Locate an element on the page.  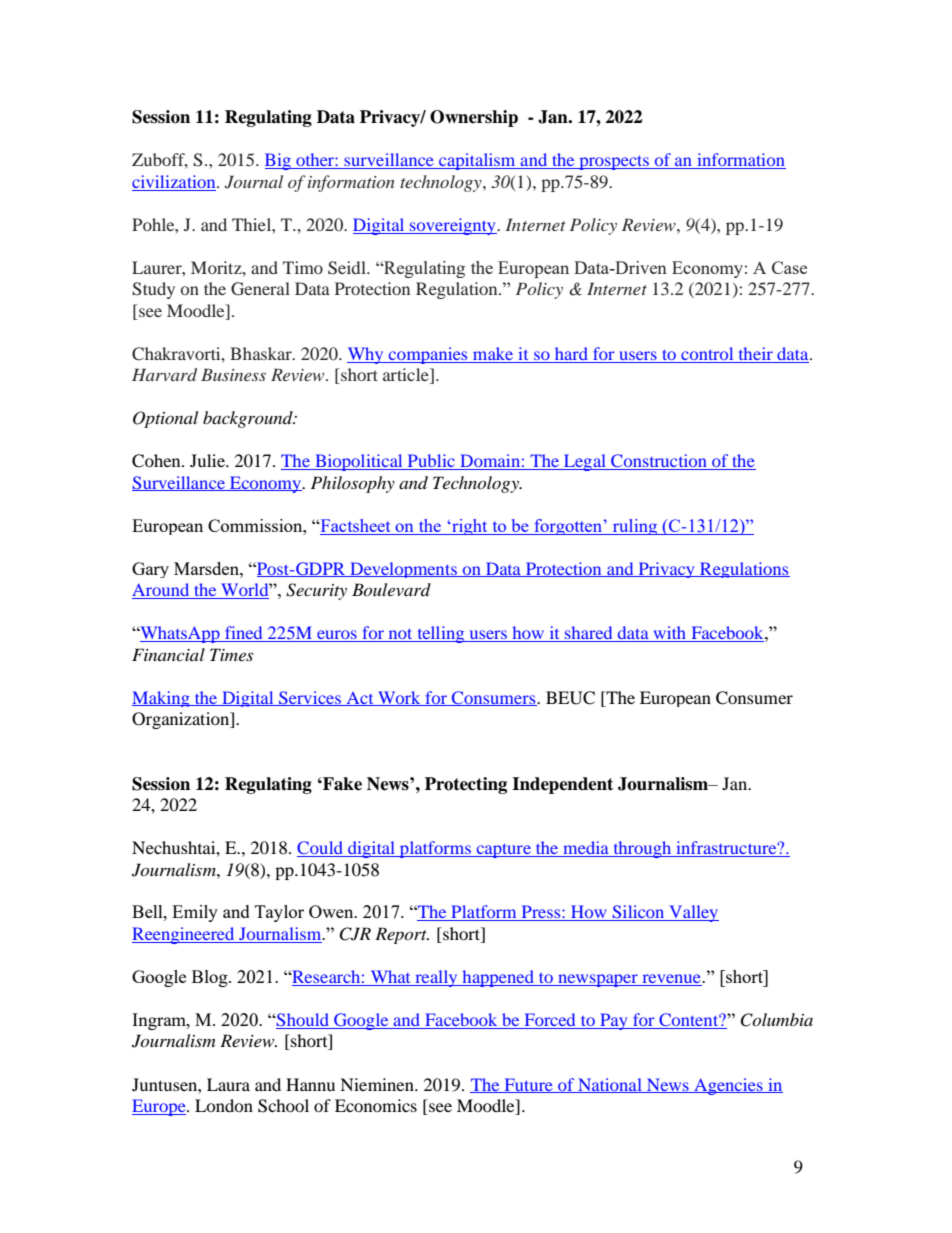
Business is located at coordinates (233, 374).
